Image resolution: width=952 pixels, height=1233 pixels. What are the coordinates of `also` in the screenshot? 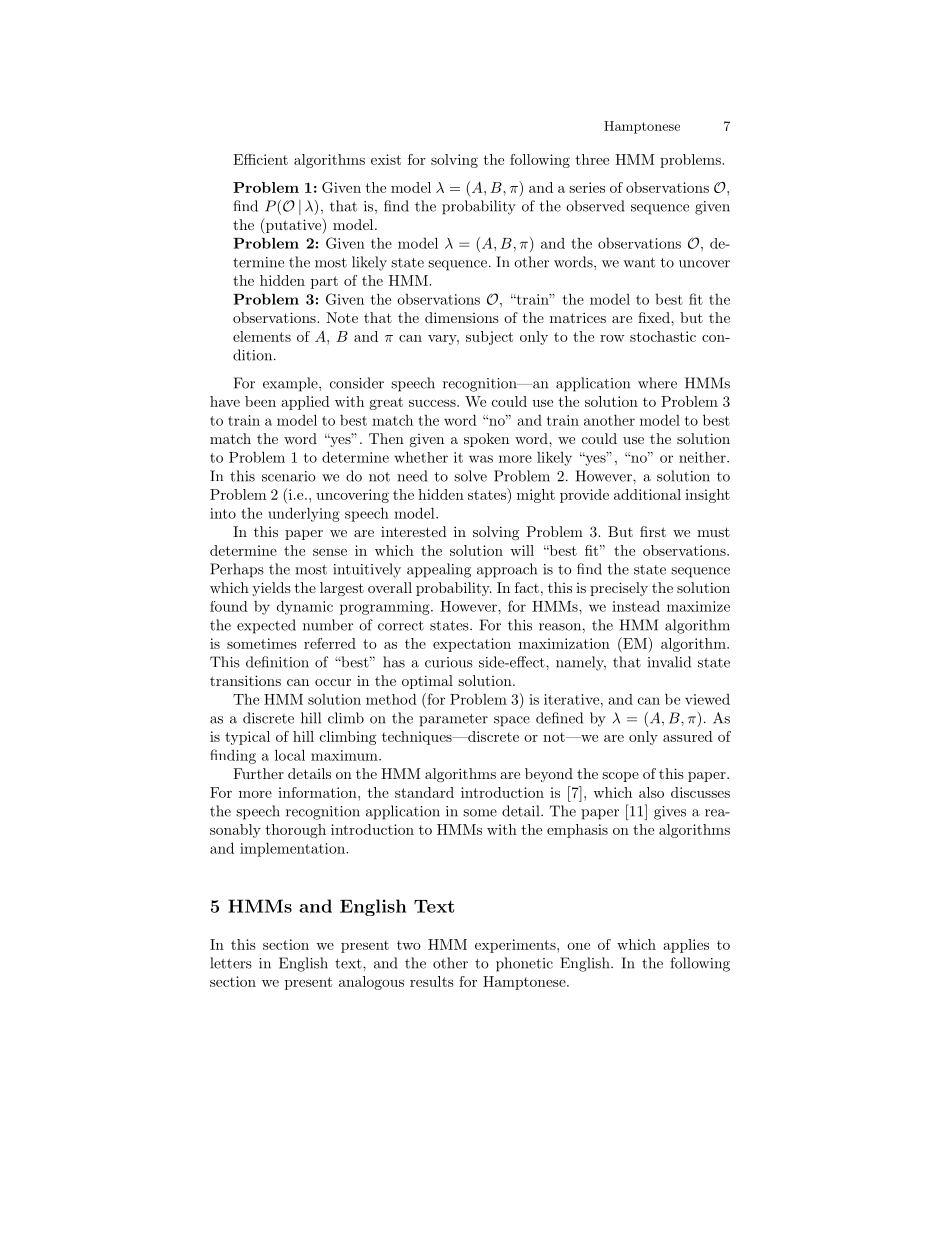 It's located at (651, 792).
